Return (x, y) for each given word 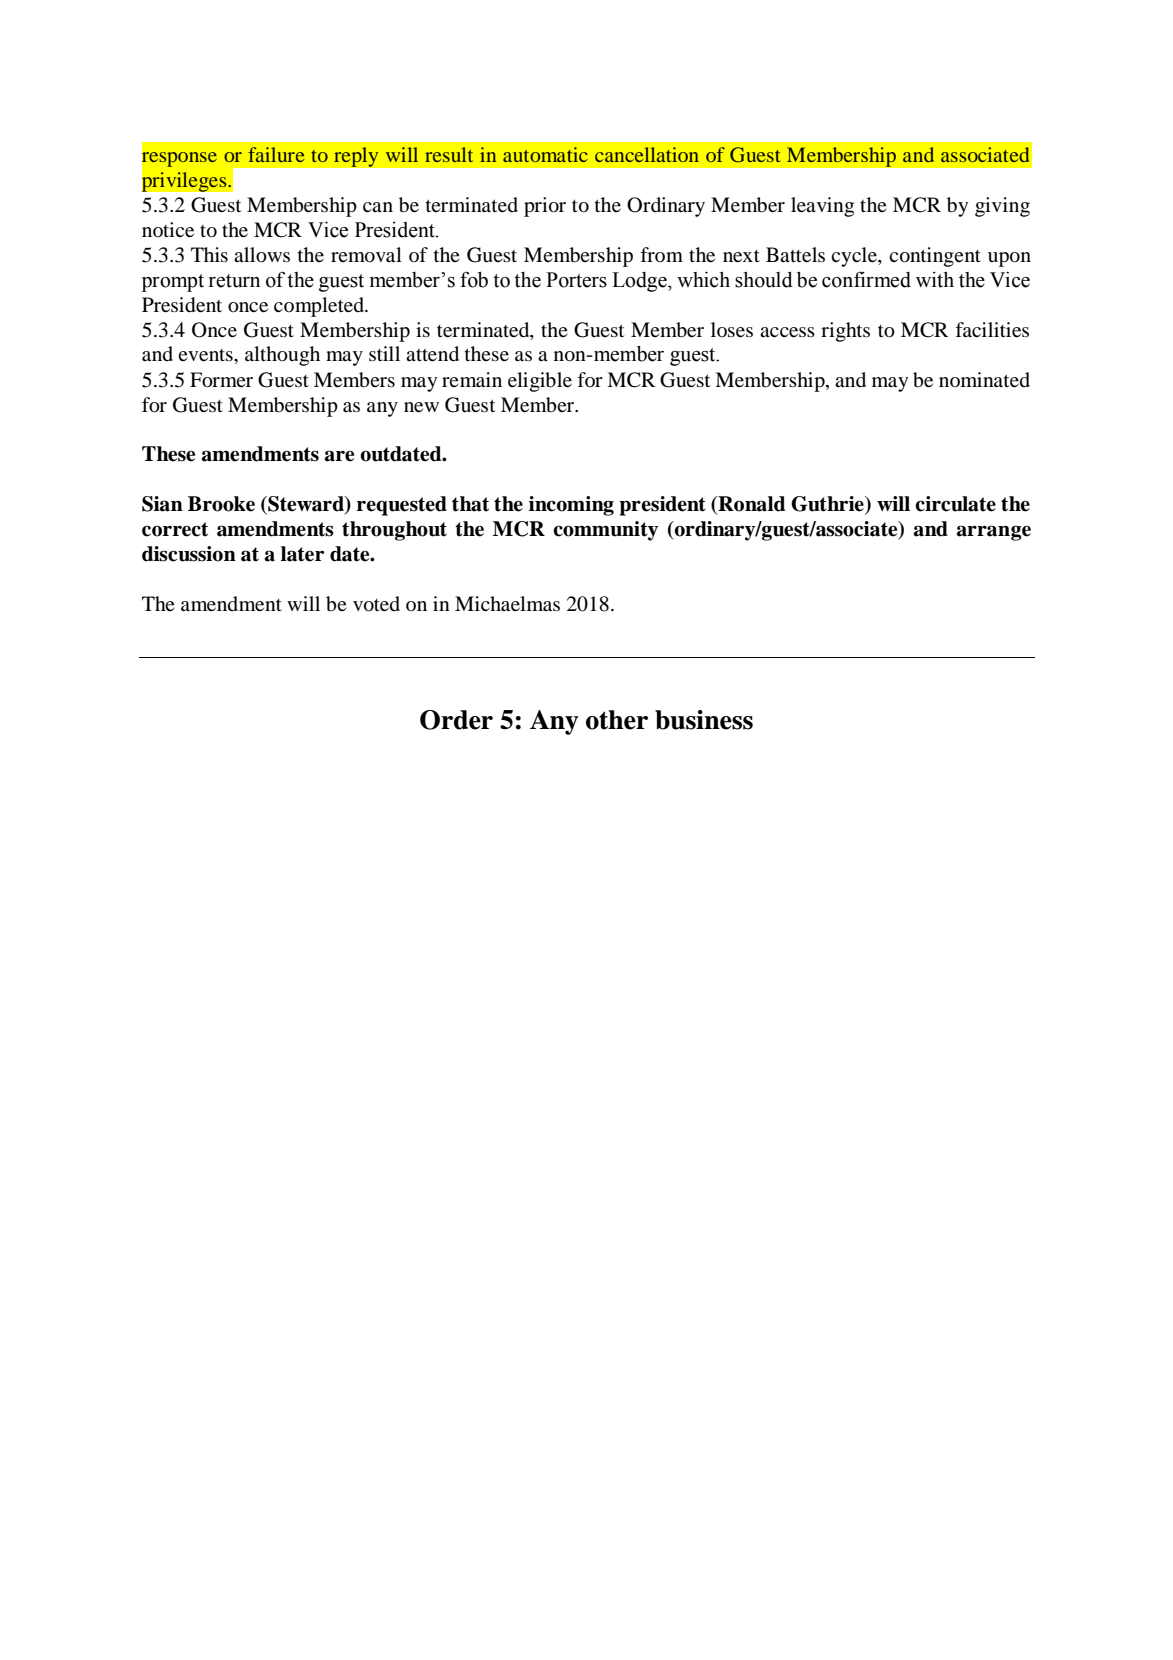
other (617, 720)
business (704, 720)
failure (276, 154)
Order (456, 720)
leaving (822, 207)
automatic (545, 154)
